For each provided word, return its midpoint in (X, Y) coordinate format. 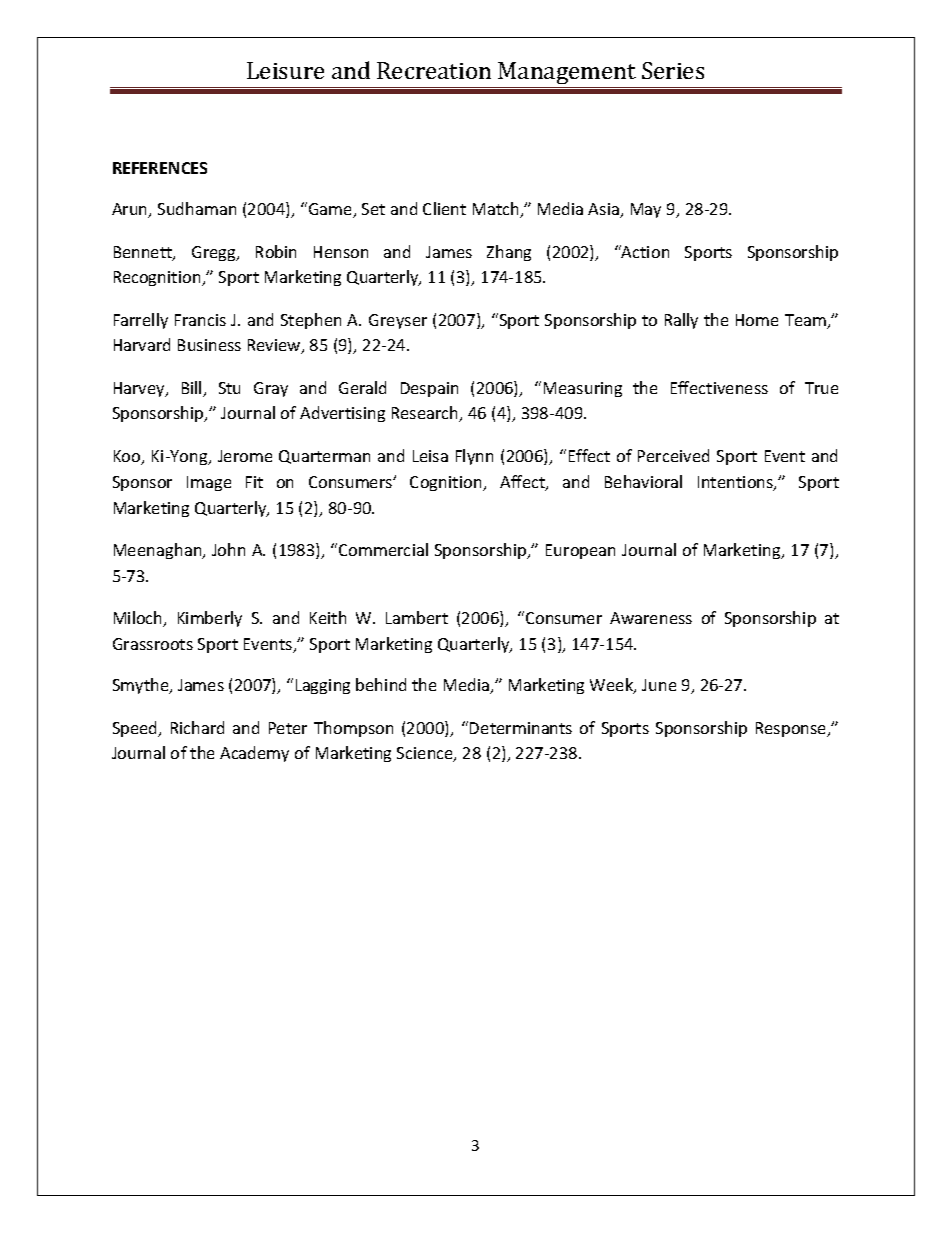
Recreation (434, 70)
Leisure (285, 70)
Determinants (521, 728)
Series (673, 70)
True (821, 388)
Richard (197, 727)
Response (792, 729)
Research (426, 414)
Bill (193, 389)
